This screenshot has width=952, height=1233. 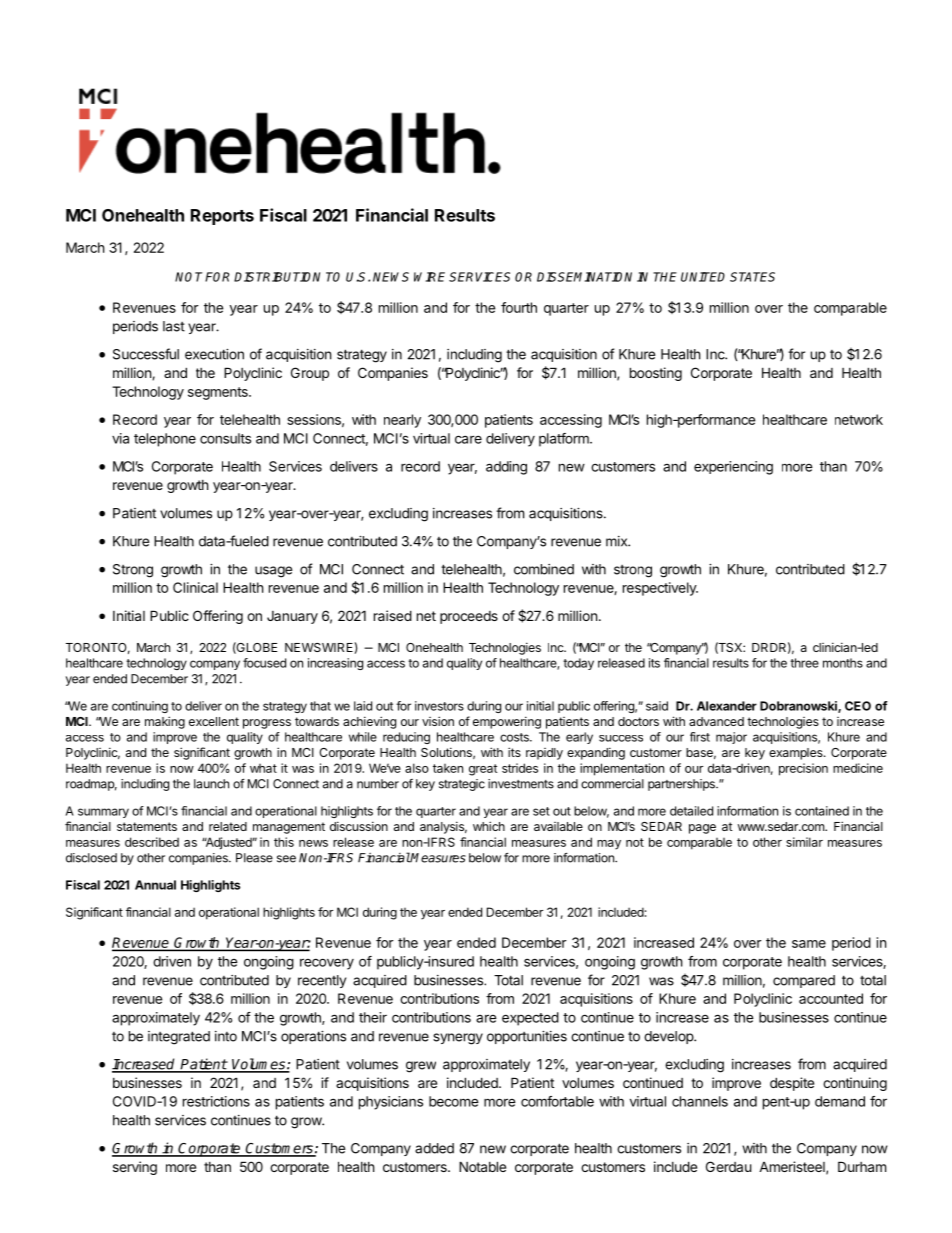 I want to click on despite, so click(x=792, y=1084).
